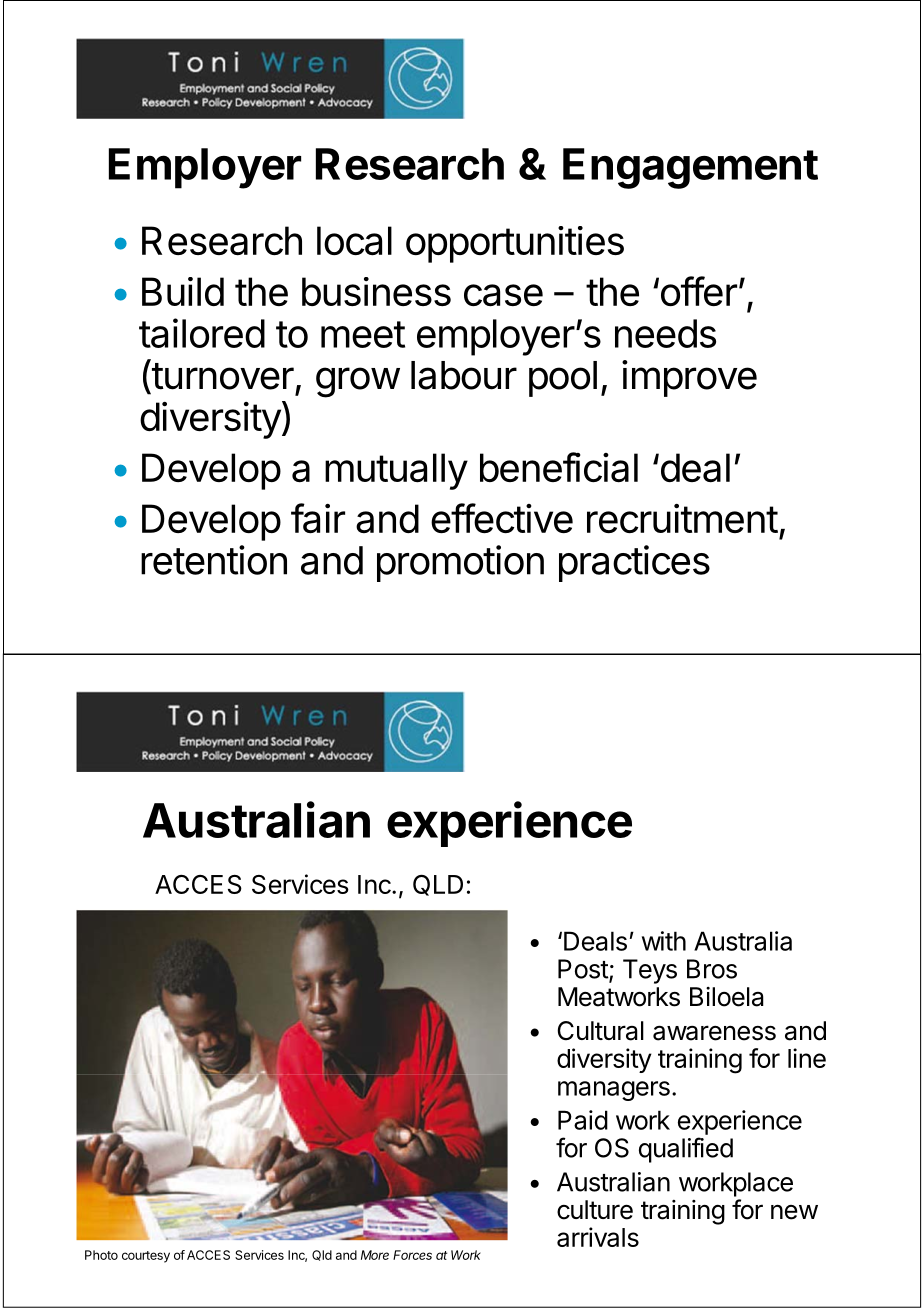 This screenshot has height=1308, width=924. Describe the element at coordinates (460, 563) in the screenshot. I see `promotion` at that location.
